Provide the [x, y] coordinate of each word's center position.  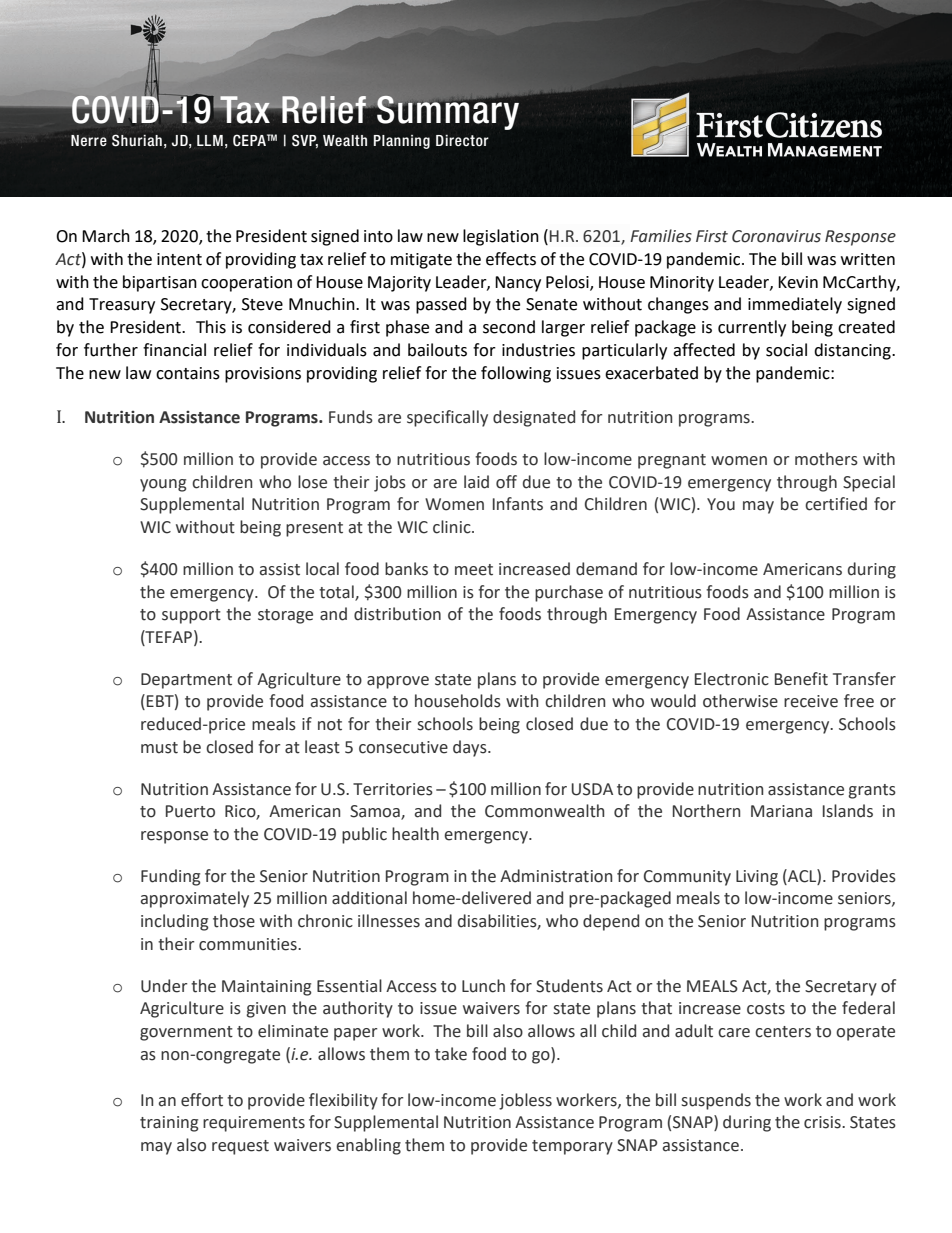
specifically [447, 418]
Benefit [801, 679]
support [191, 616]
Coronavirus [776, 236]
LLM [210, 140]
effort [202, 1100]
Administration [556, 876]
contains [188, 373]
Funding [170, 877]
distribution [397, 614]
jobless [525, 1101]
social [786, 350]
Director [462, 140]
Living [757, 878]
